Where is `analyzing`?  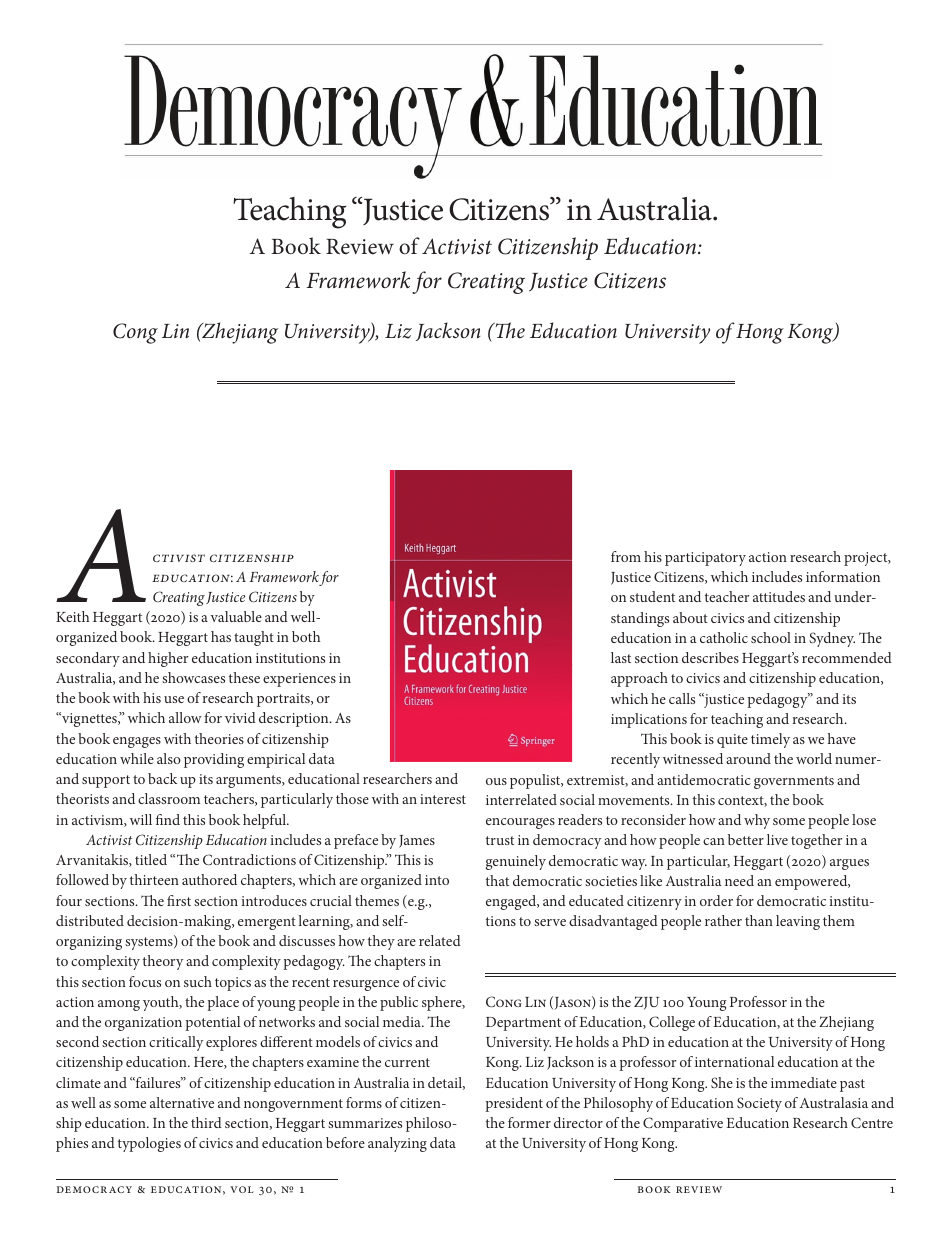
analyzing is located at coordinates (397, 1144).
